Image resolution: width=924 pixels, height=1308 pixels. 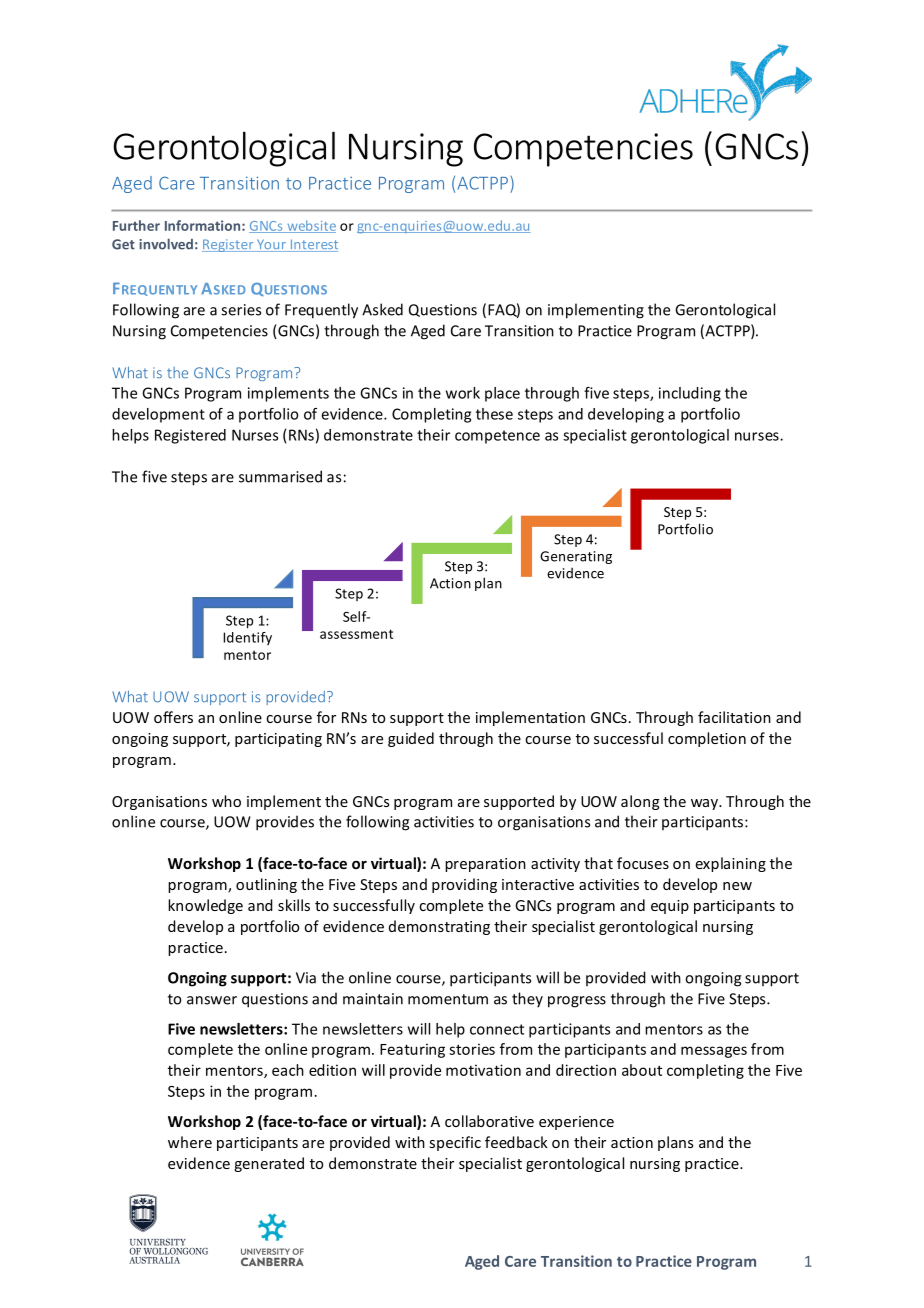 What do you see at coordinates (411, 739) in the page?
I see `guided` at bounding box center [411, 739].
